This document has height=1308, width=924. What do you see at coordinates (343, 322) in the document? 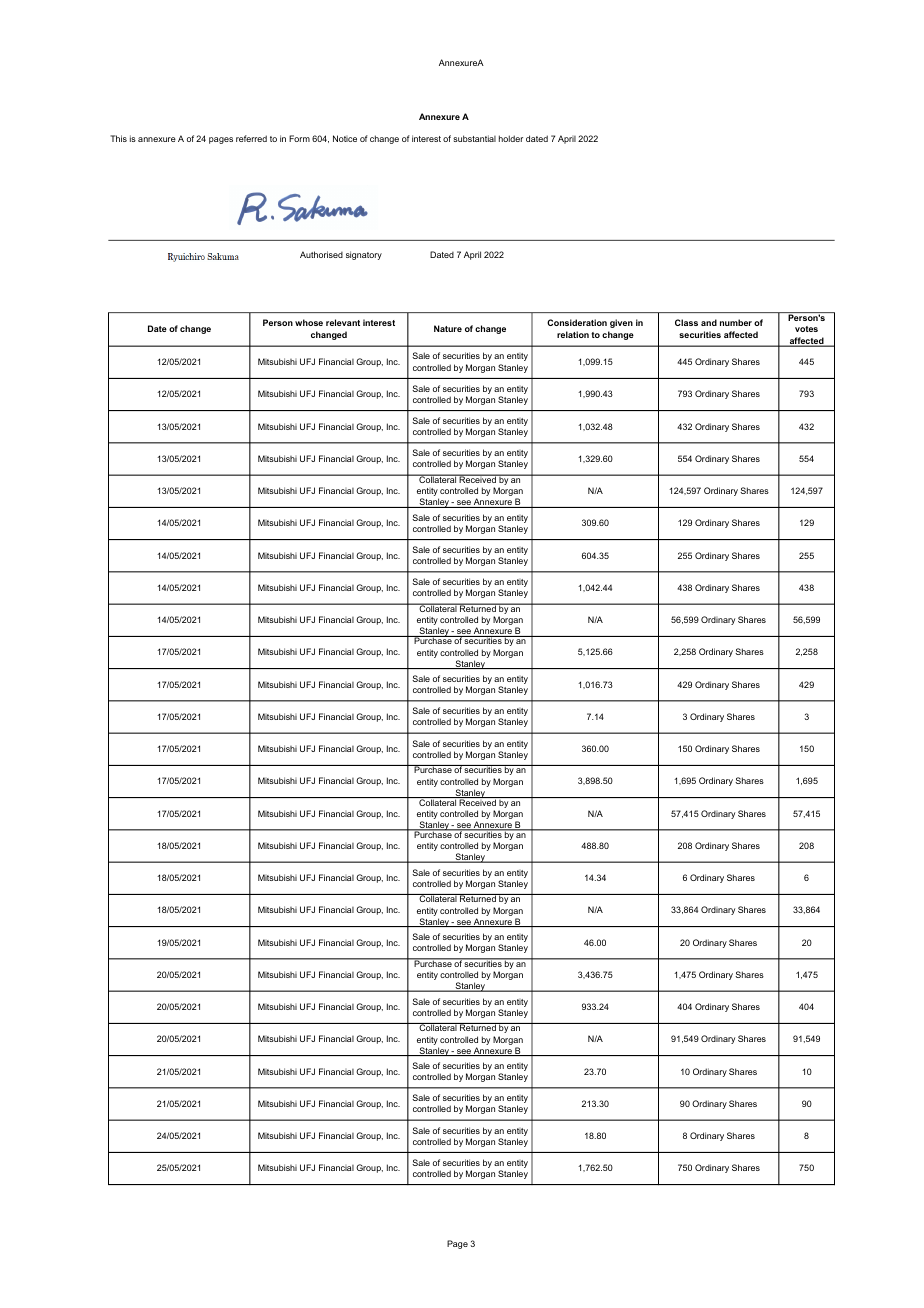
I see `relevant` at bounding box center [343, 322].
